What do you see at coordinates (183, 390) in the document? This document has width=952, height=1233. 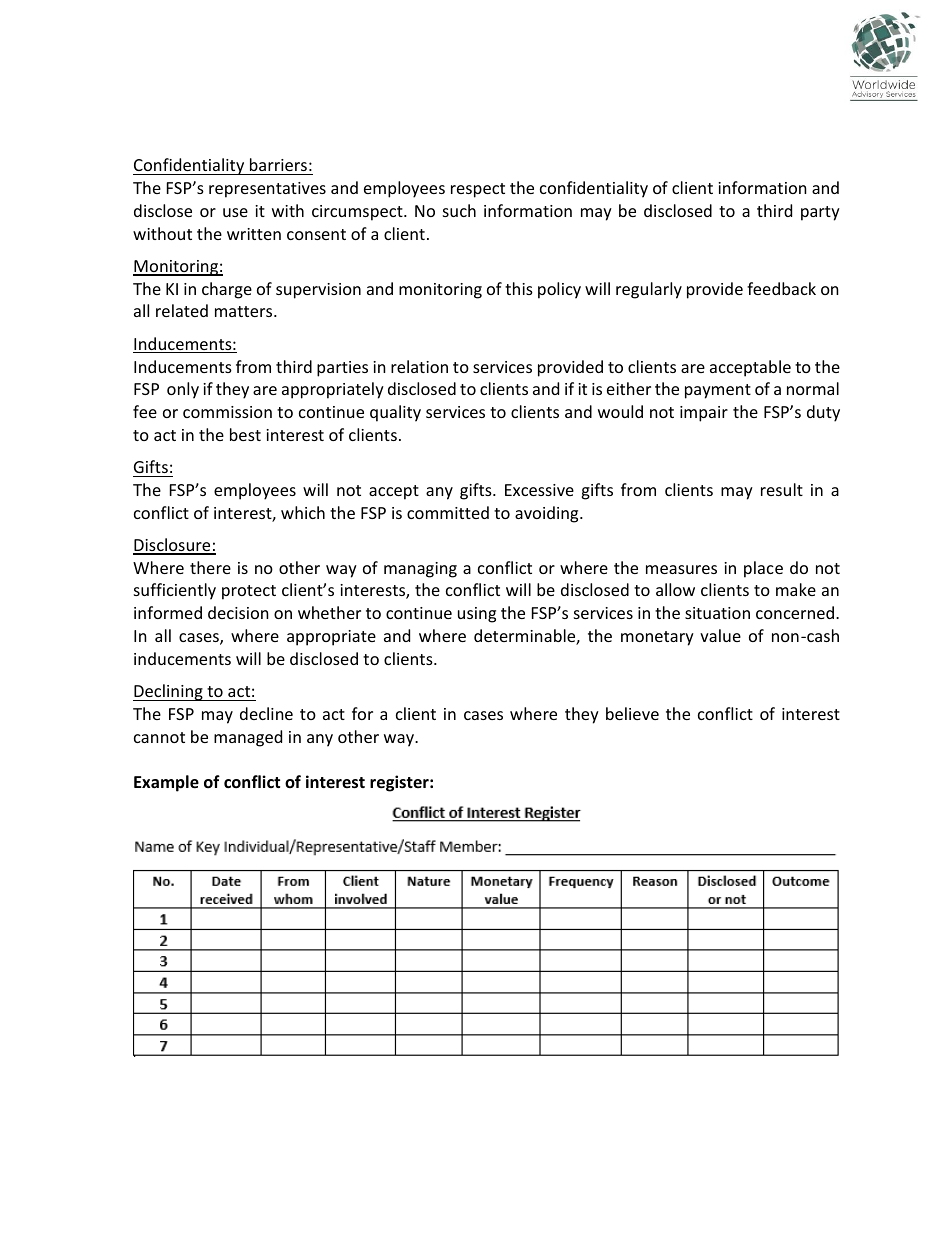 I see `only` at bounding box center [183, 390].
